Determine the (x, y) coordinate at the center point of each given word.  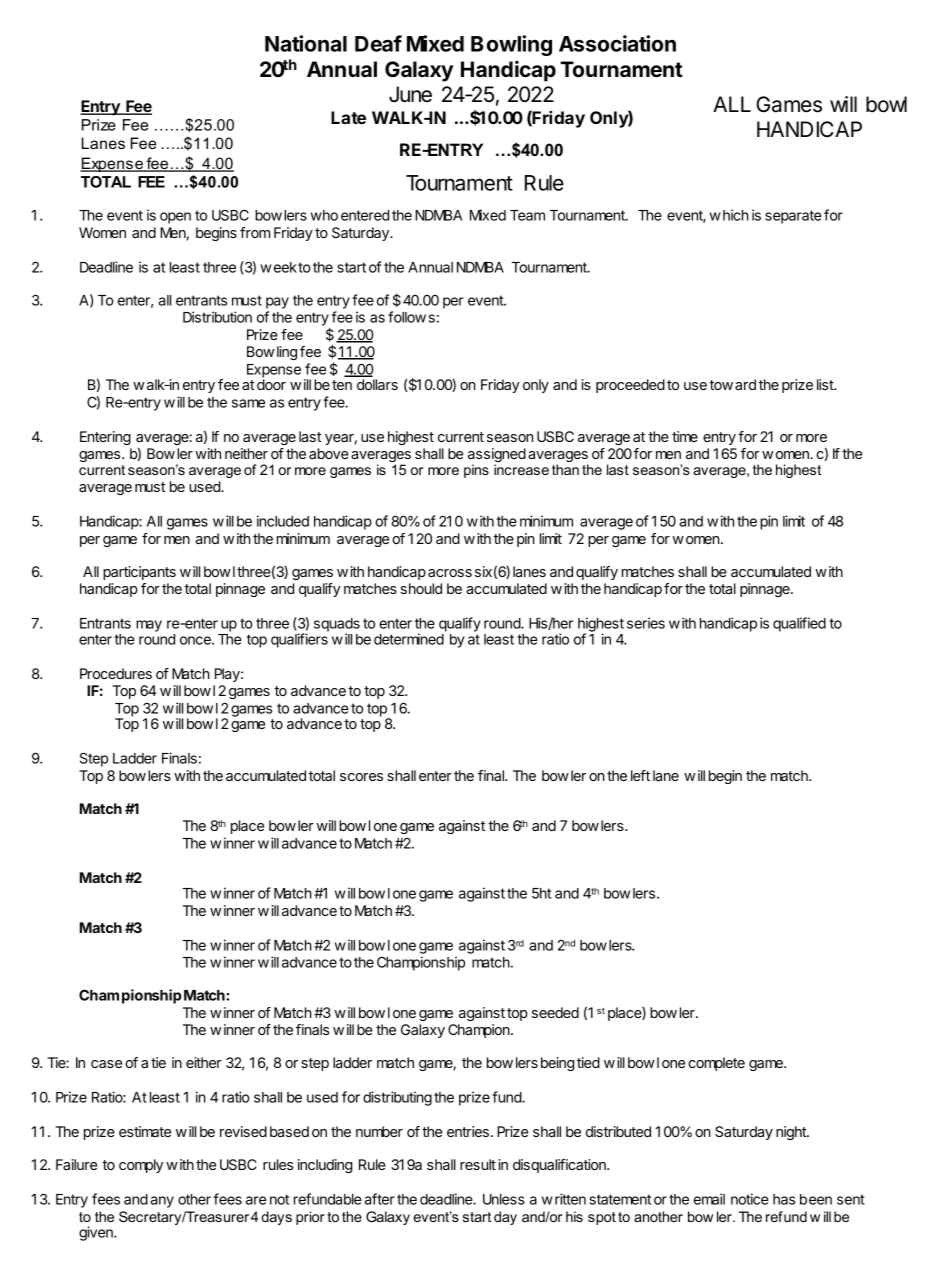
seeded (555, 1012)
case (106, 1064)
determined (409, 639)
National (306, 43)
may (149, 626)
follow (407, 317)
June (410, 94)
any (162, 1202)
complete (716, 1064)
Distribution (217, 317)
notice (750, 1199)
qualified (799, 624)
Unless (504, 1199)
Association (617, 43)
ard (745, 384)
